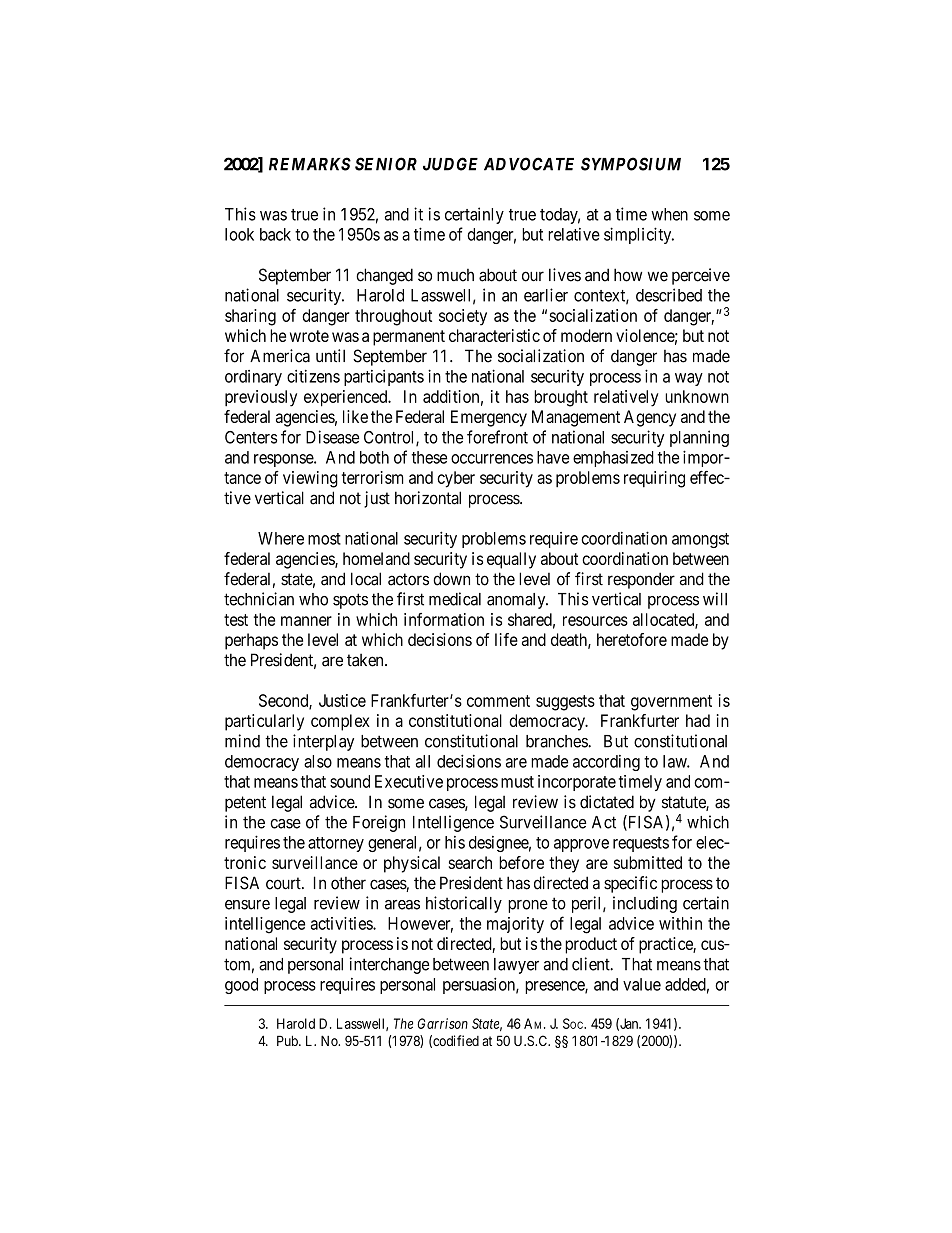 This image has width=952, height=1233. What do you see at coordinates (669, 214) in the image?
I see `when` at bounding box center [669, 214].
